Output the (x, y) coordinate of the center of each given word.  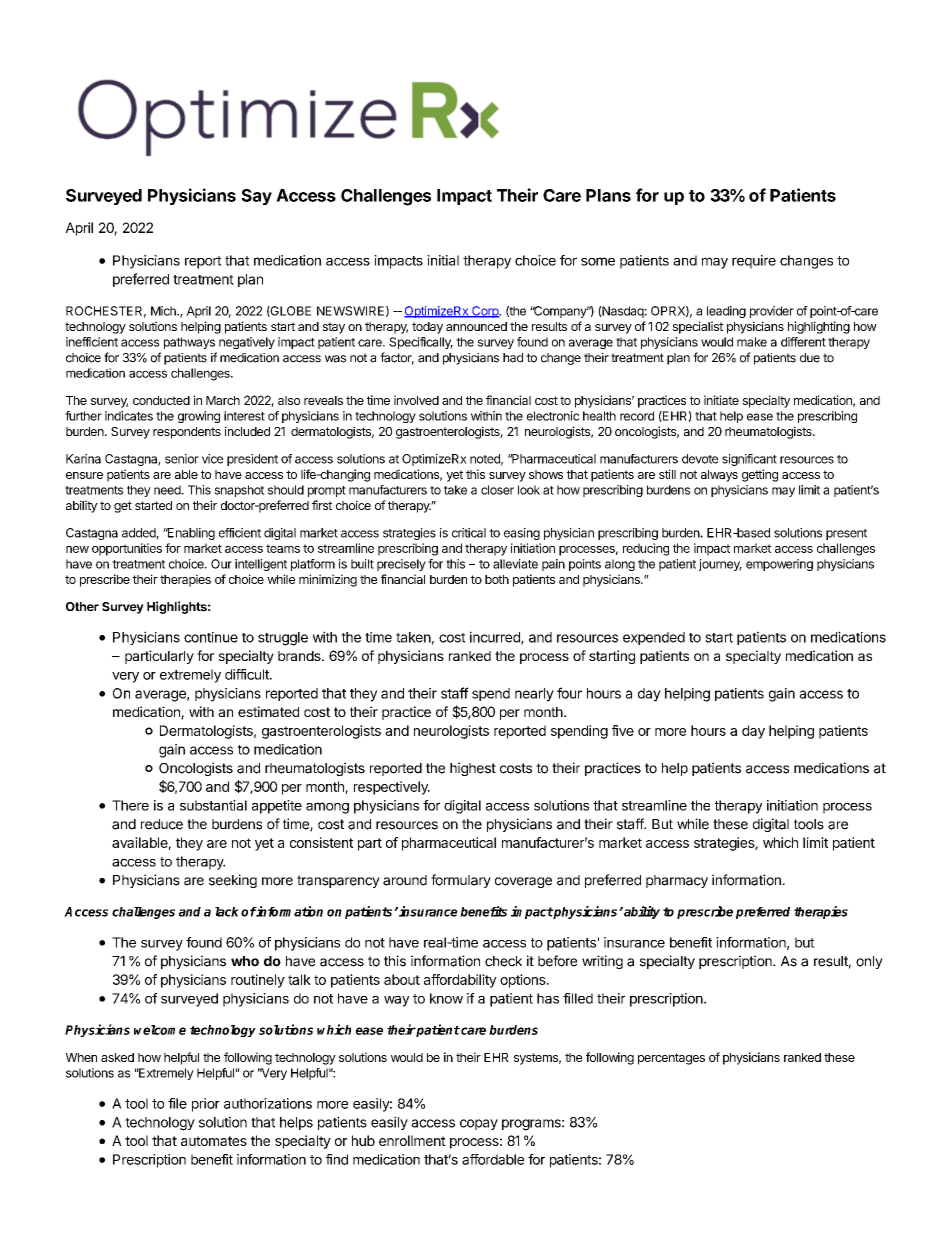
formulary (461, 881)
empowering (779, 565)
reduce (162, 824)
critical (469, 533)
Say (256, 197)
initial (443, 260)
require (754, 262)
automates (214, 1141)
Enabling (190, 534)
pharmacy (677, 881)
